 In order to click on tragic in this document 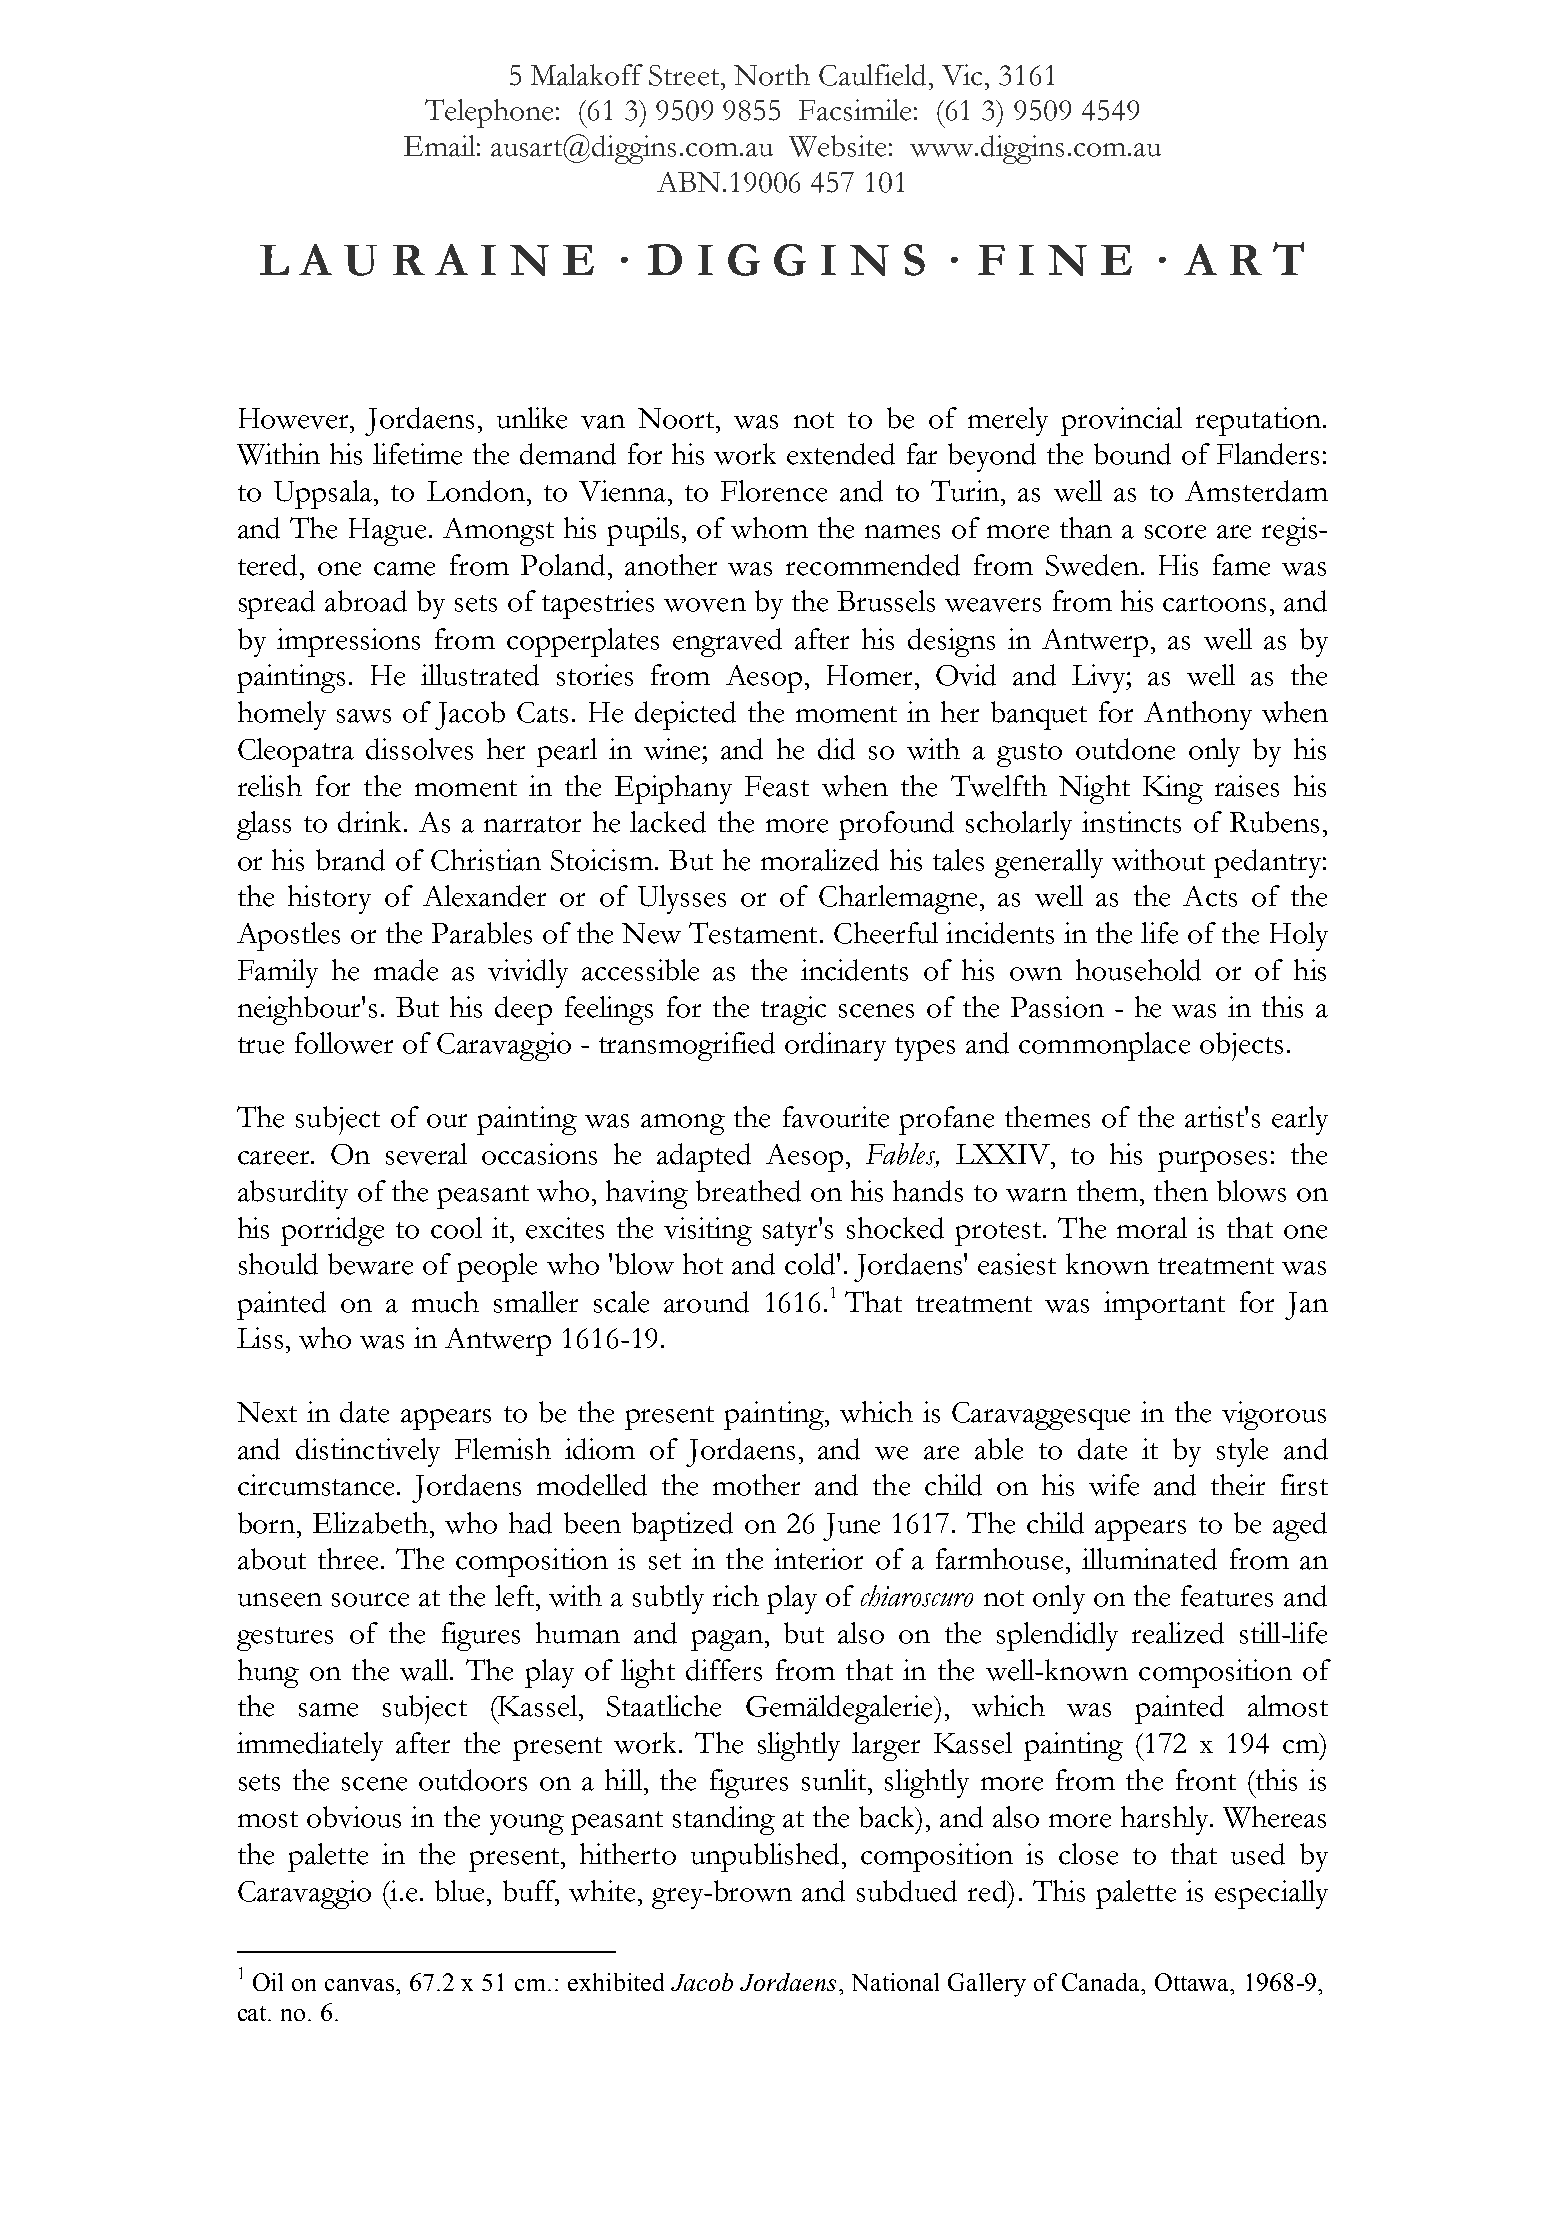, I will do `click(793, 1010)`.
